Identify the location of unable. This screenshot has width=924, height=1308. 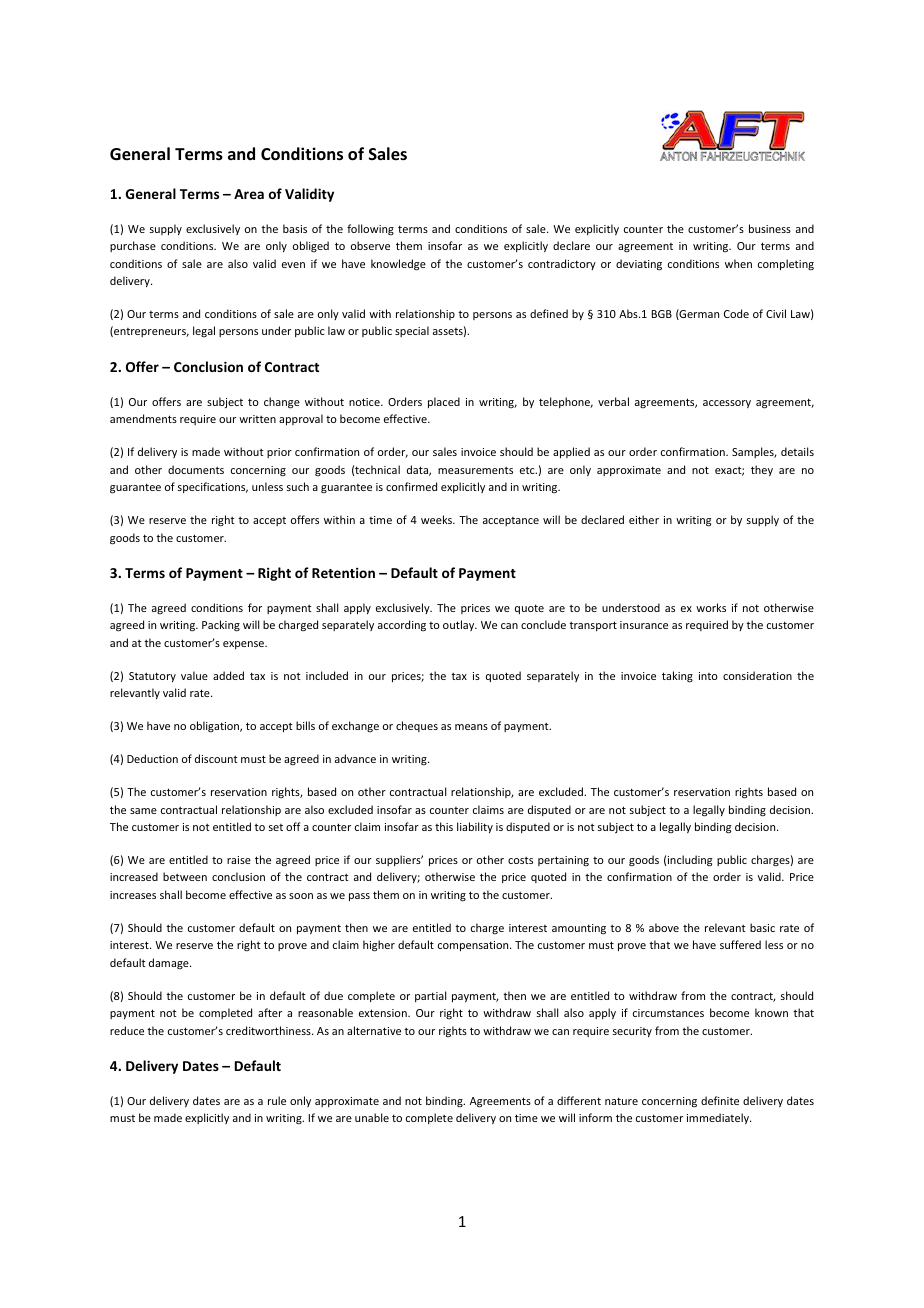
(372, 1117).
